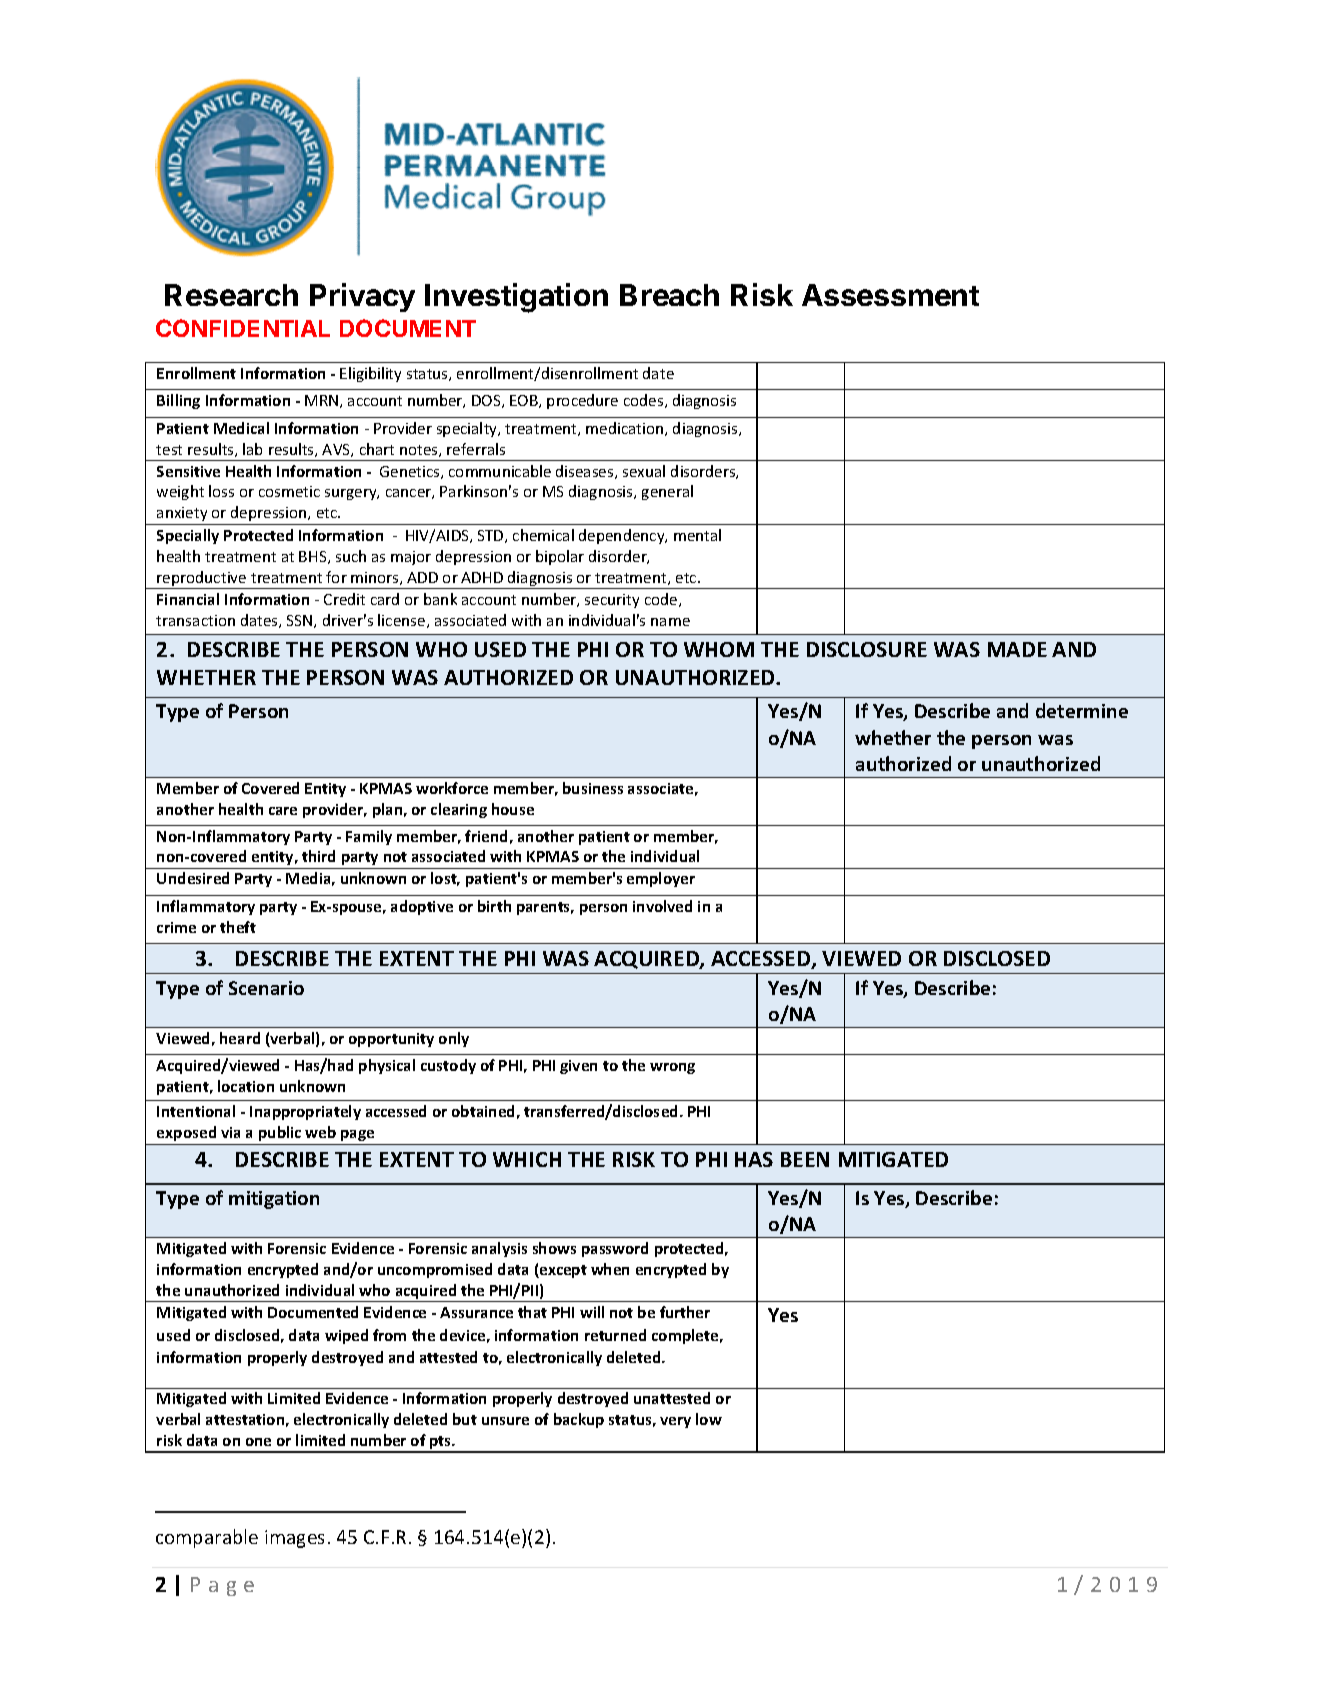 This screenshot has width=1319, height=1703. Describe the element at coordinates (805, 1159) in the screenshot. I see `BEEN` at that location.
